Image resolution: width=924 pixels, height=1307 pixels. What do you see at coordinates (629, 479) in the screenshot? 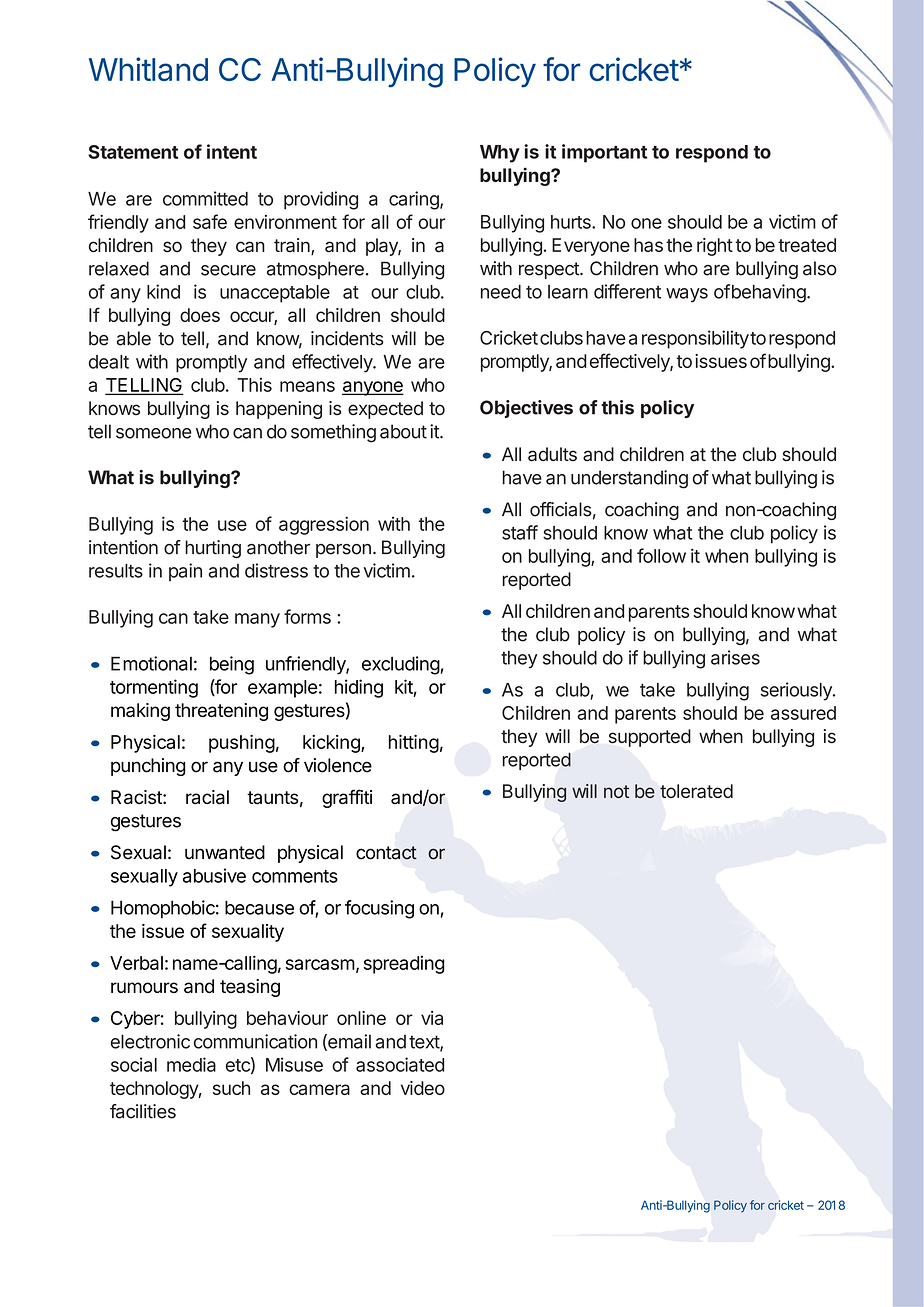
I see `understanding` at bounding box center [629, 479].
